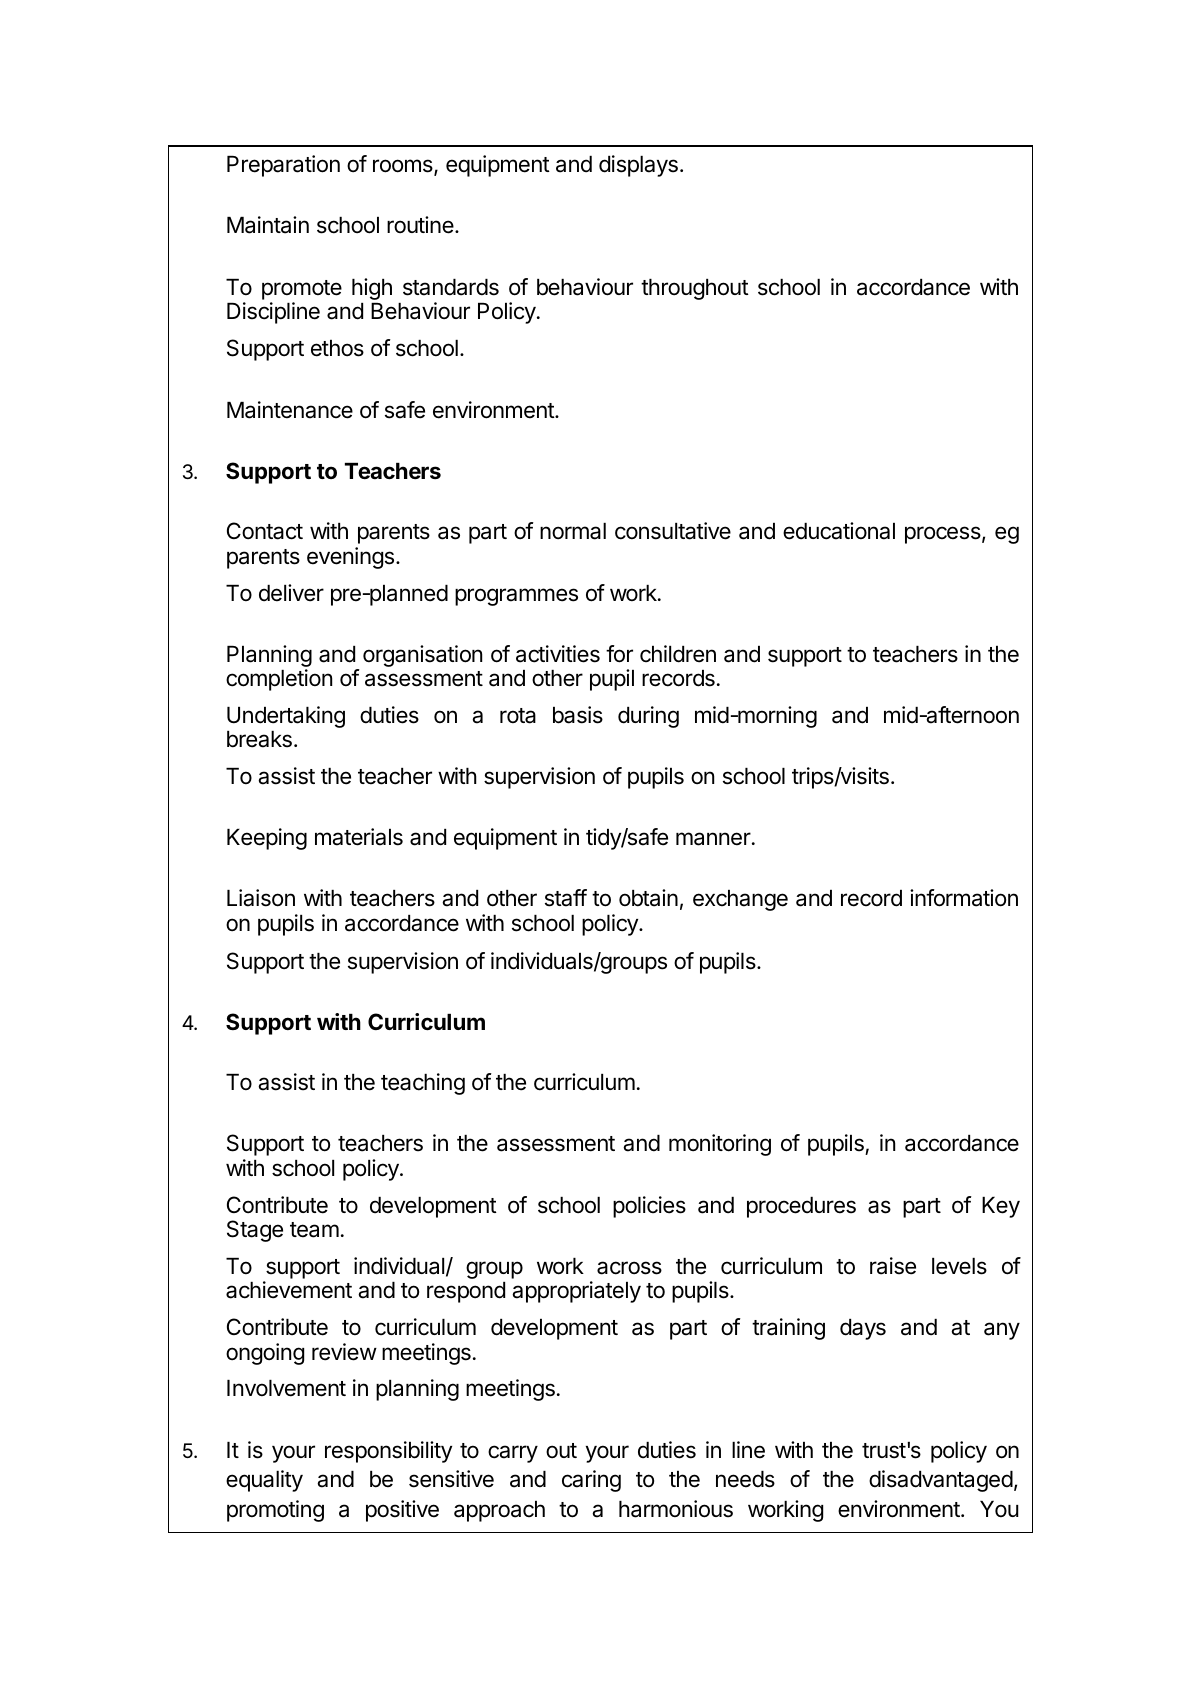  What do you see at coordinates (648, 898) in the screenshot?
I see `obtain` at bounding box center [648, 898].
